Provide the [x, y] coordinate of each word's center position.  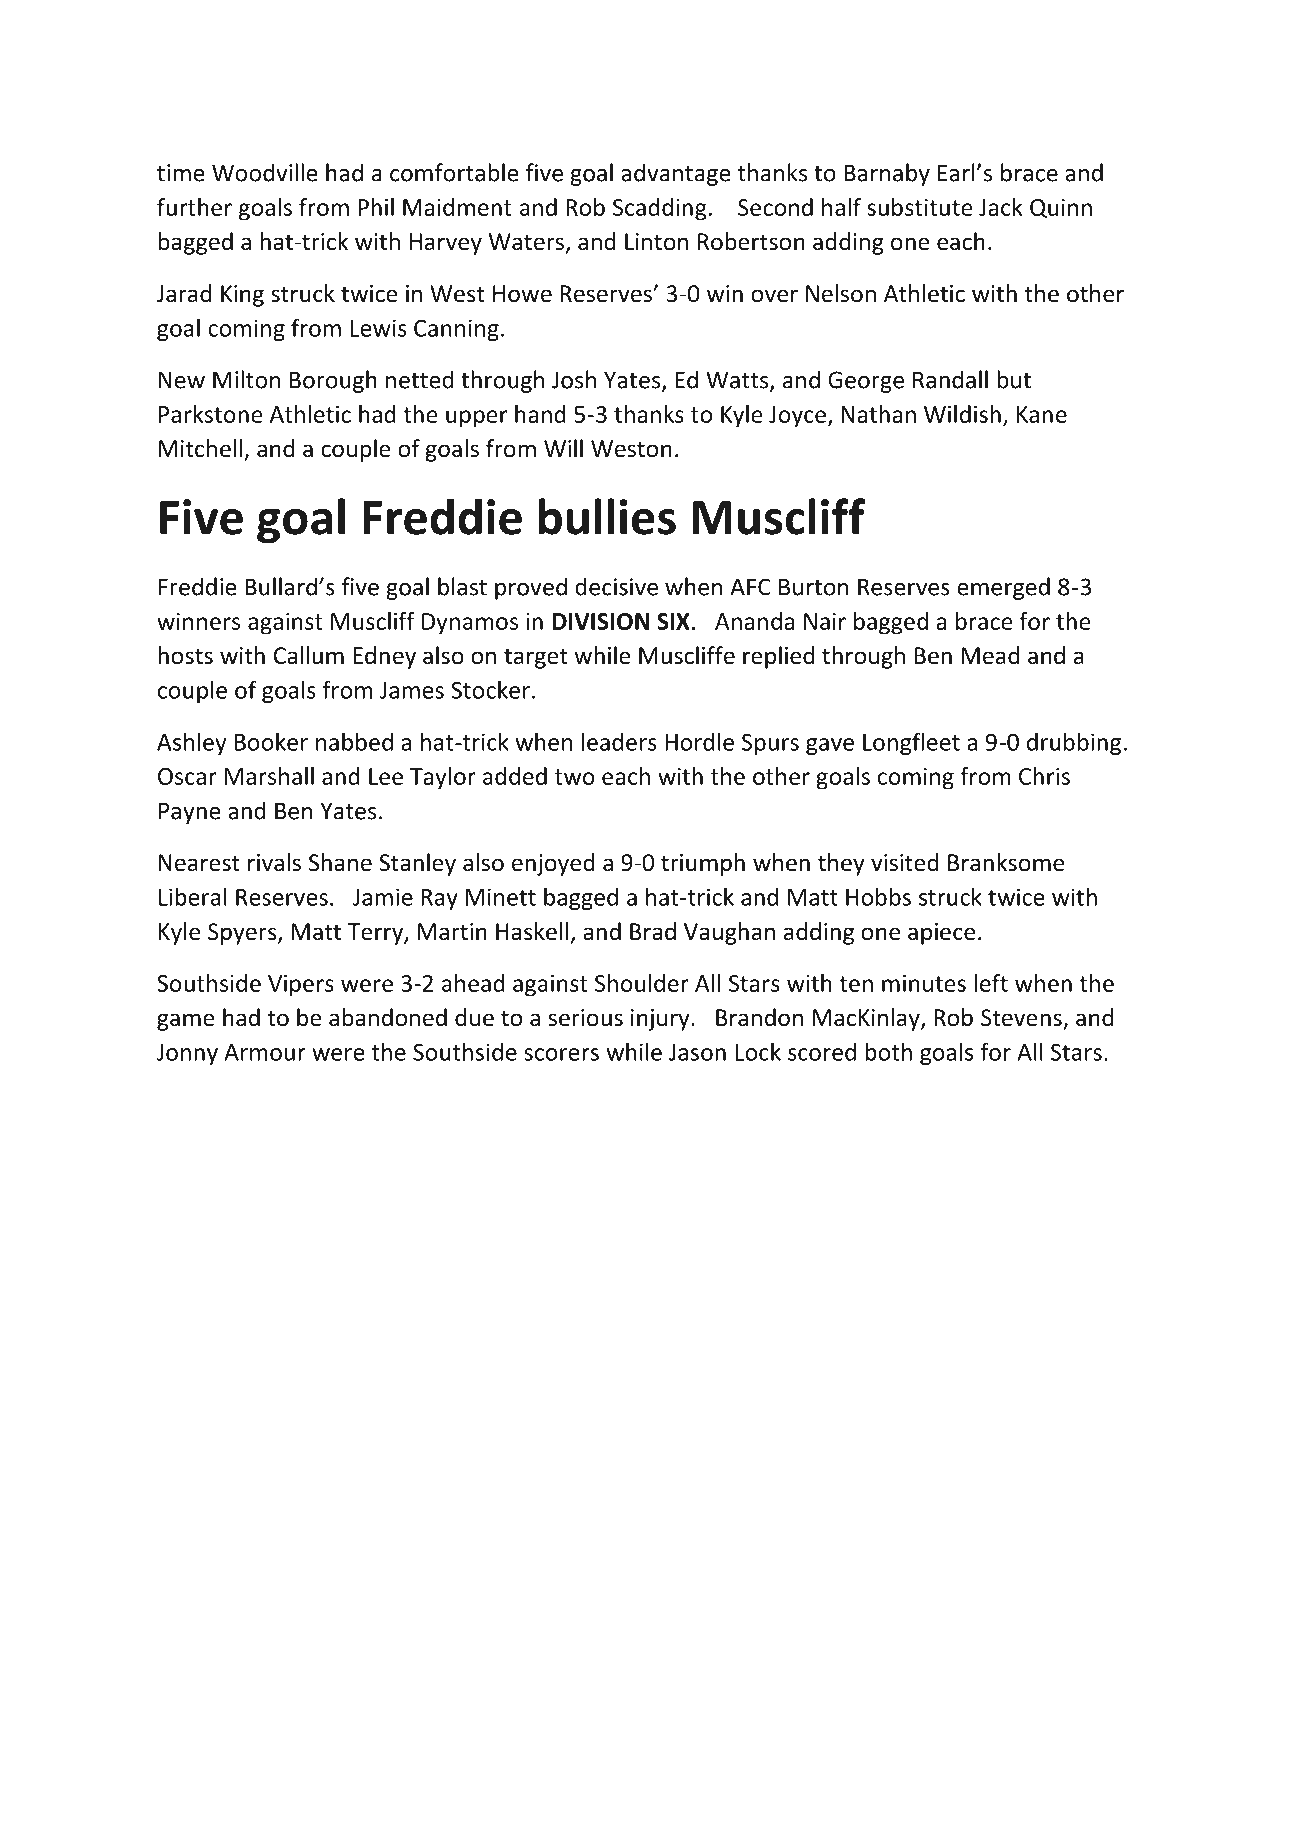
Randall [950, 379]
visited [905, 862]
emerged [1003, 588]
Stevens [1022, 1019]
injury [661, 1020]
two [575, 777]
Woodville [265, 172]
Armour [265, 1052]
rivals [274, 862]
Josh [574, 379]
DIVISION [600, 621]
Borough [333, 381]
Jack [1001, 207]
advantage [676, 174]
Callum [309, 655]
